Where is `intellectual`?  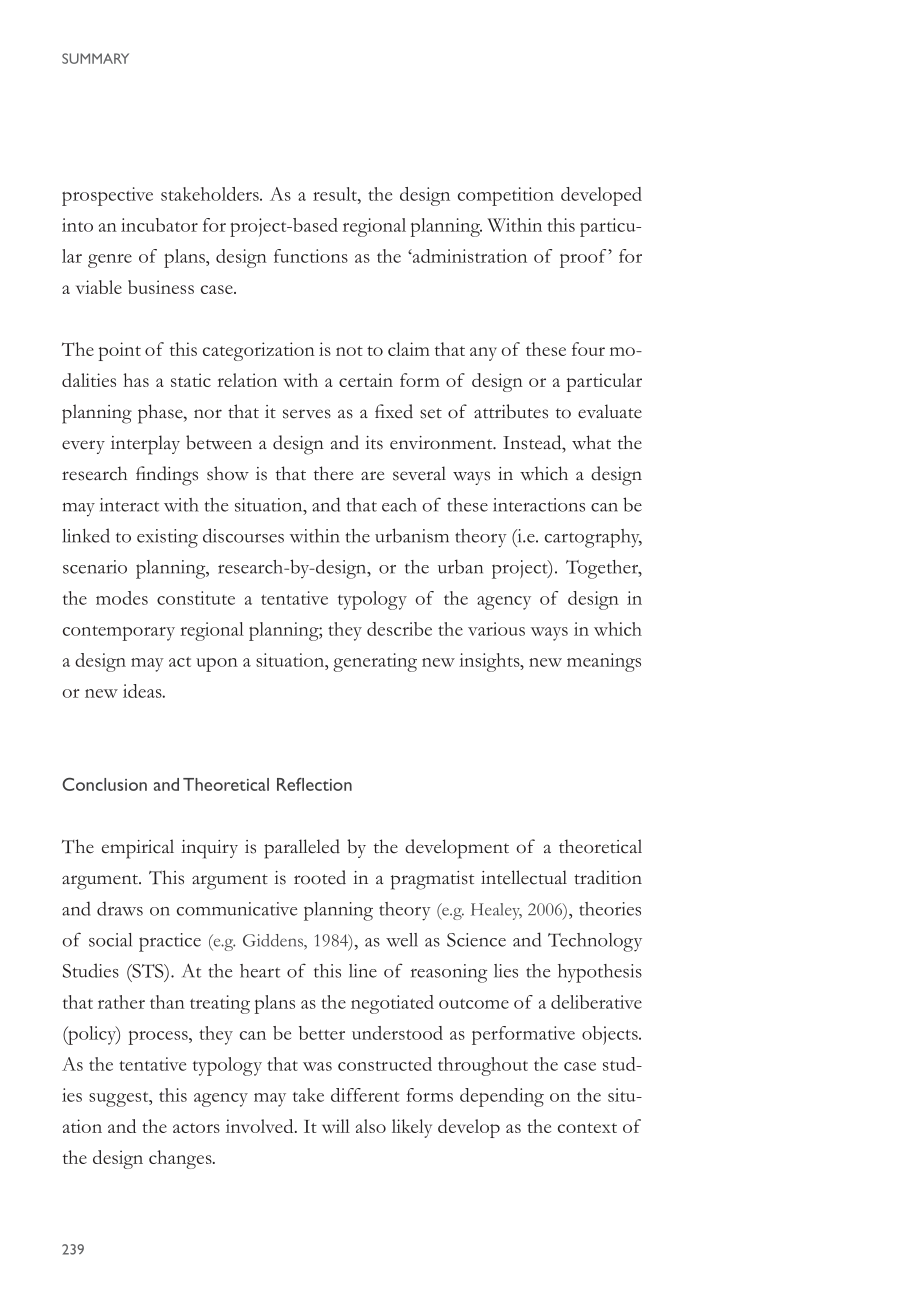 intellectual is located at coordinates (524, 877).
